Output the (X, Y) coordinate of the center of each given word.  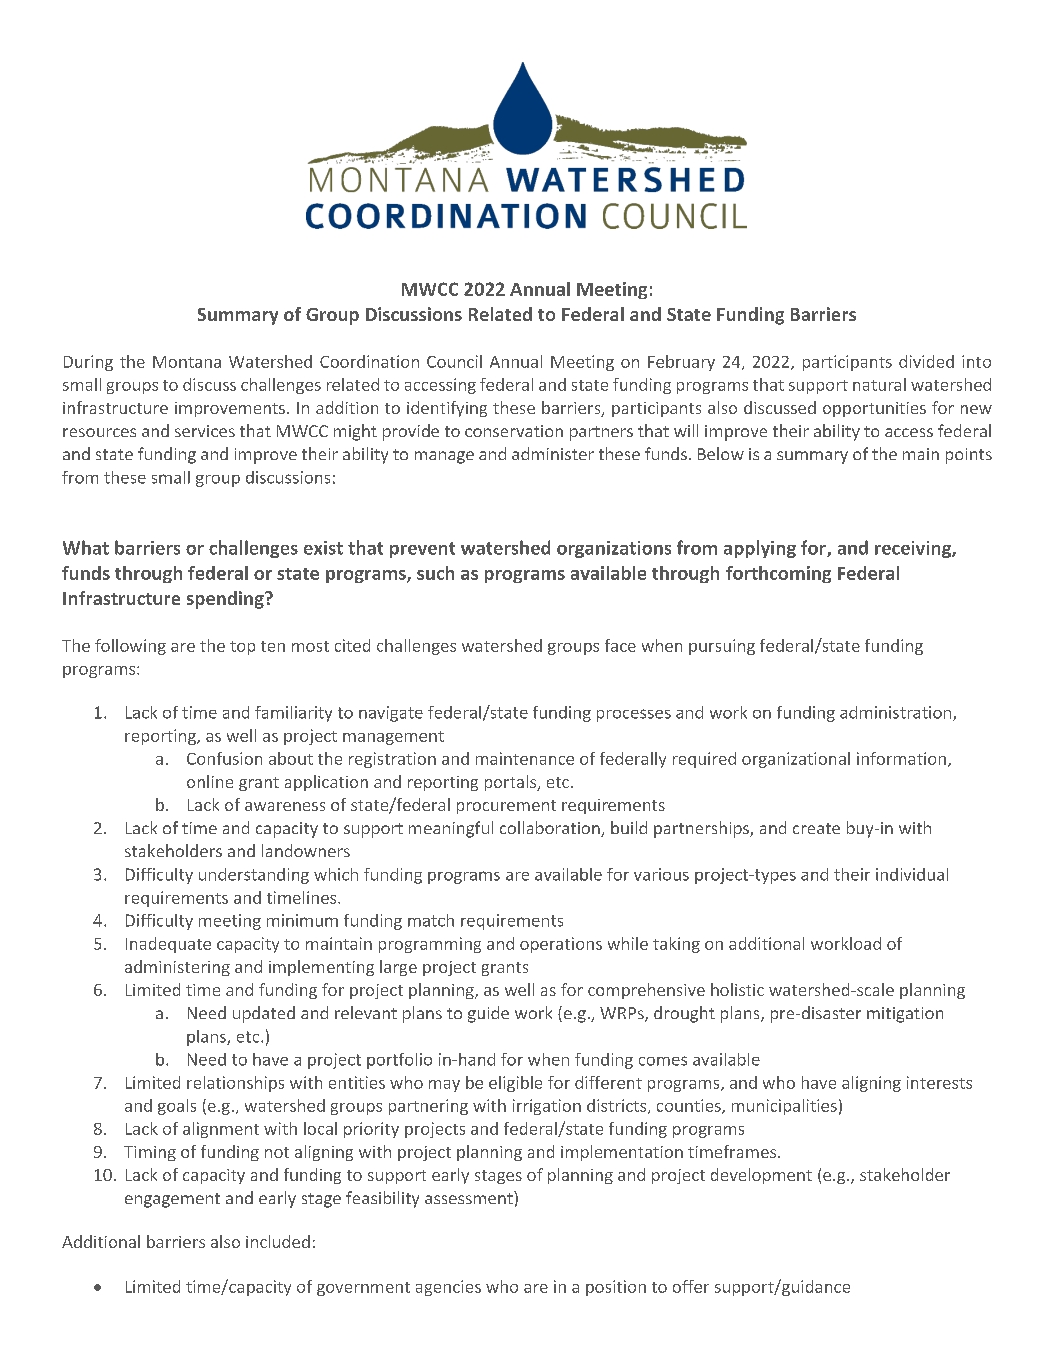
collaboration (551, 829)
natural (879, 384)
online (210, 781)
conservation (514, 431)
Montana (187, 362)
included (278, 1241)
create (816, 828)
